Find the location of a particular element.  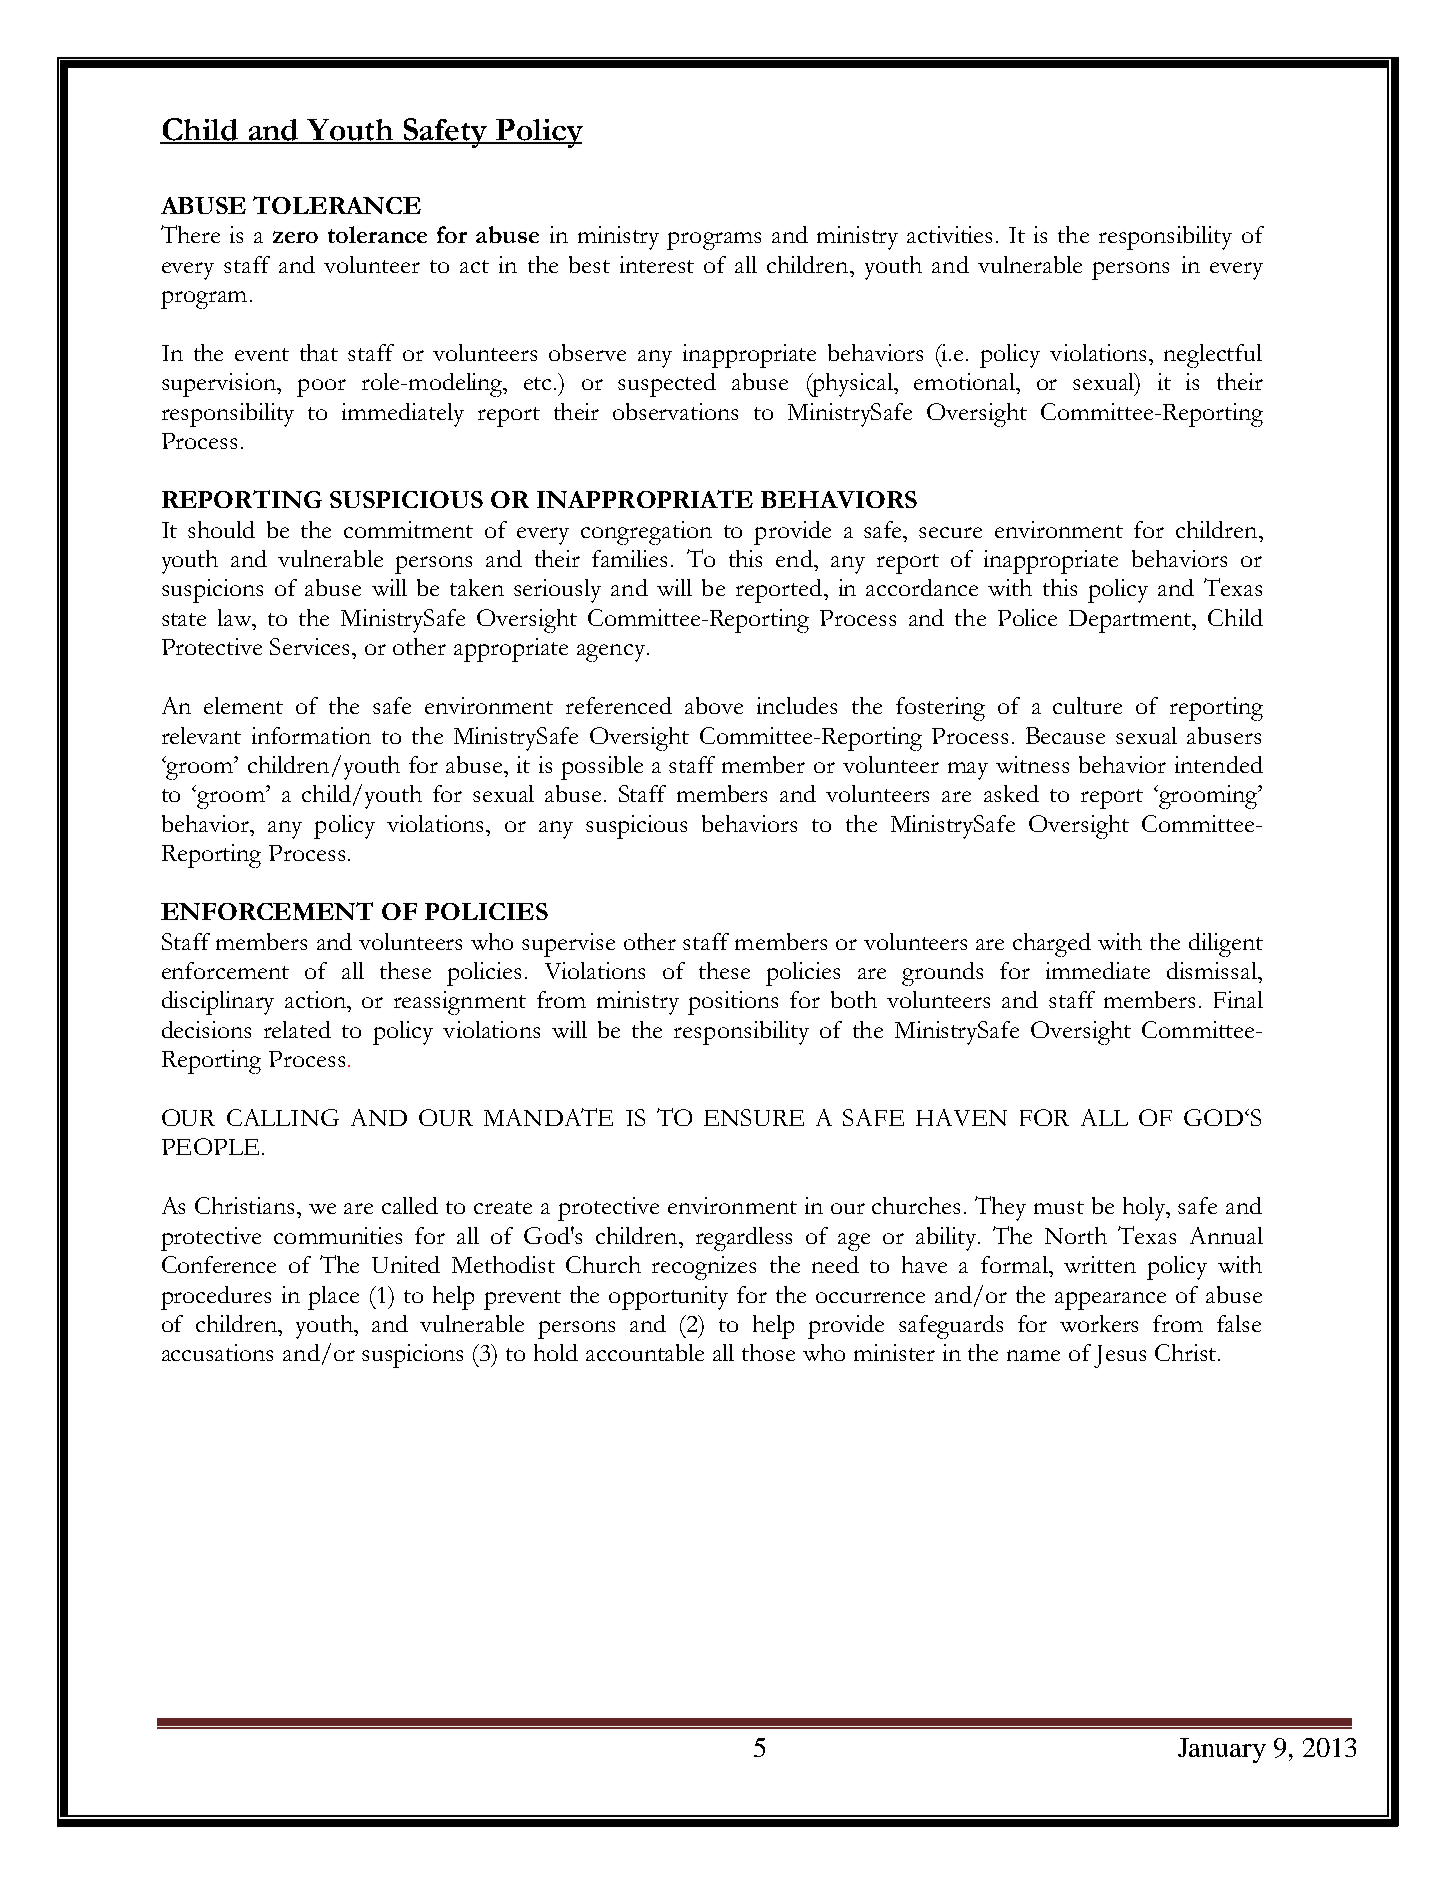

interest is located at coordinates (657, 264).
